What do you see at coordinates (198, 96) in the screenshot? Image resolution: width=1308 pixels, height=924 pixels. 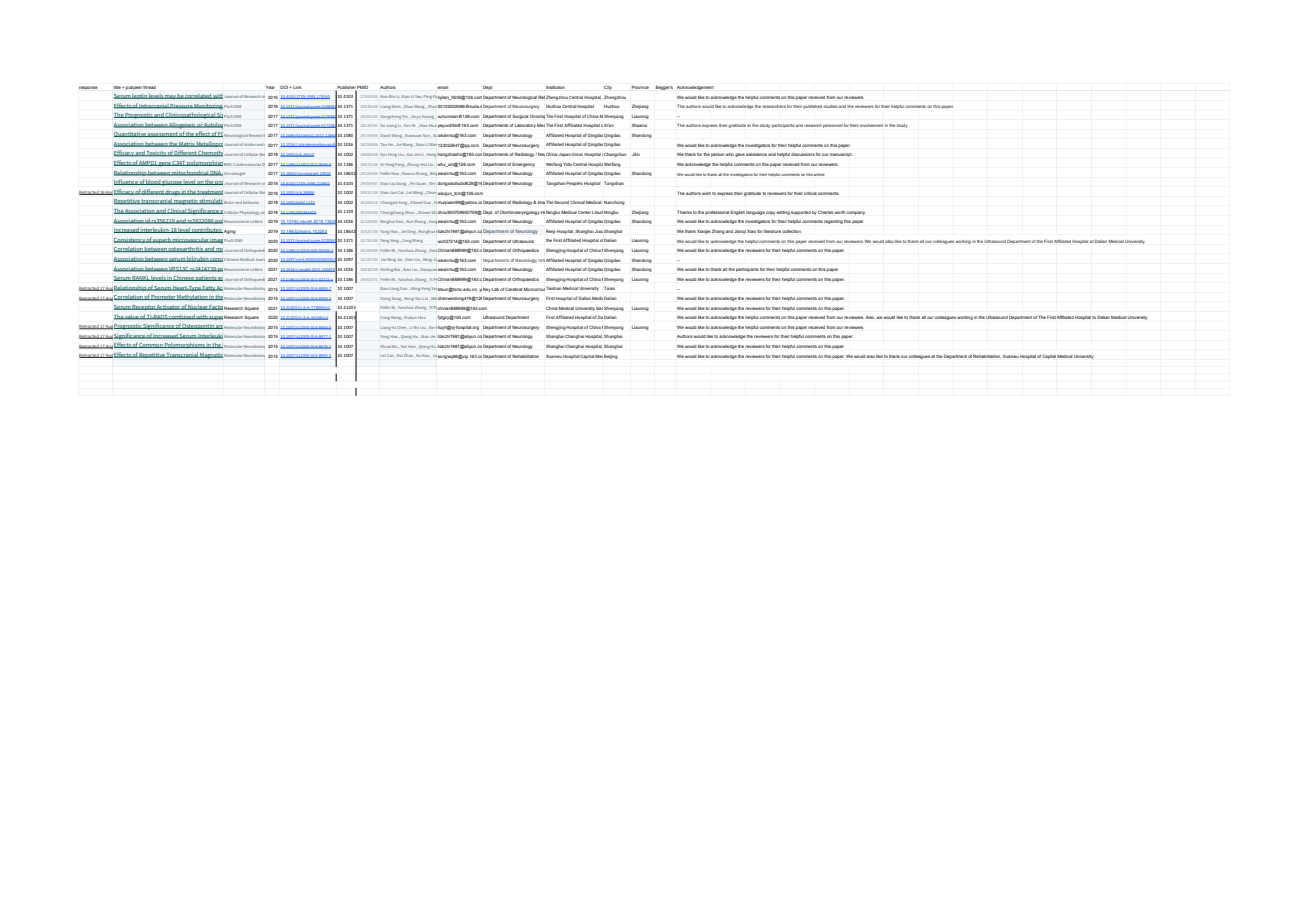 I see `correlated` at bounding box center [198, 96].
